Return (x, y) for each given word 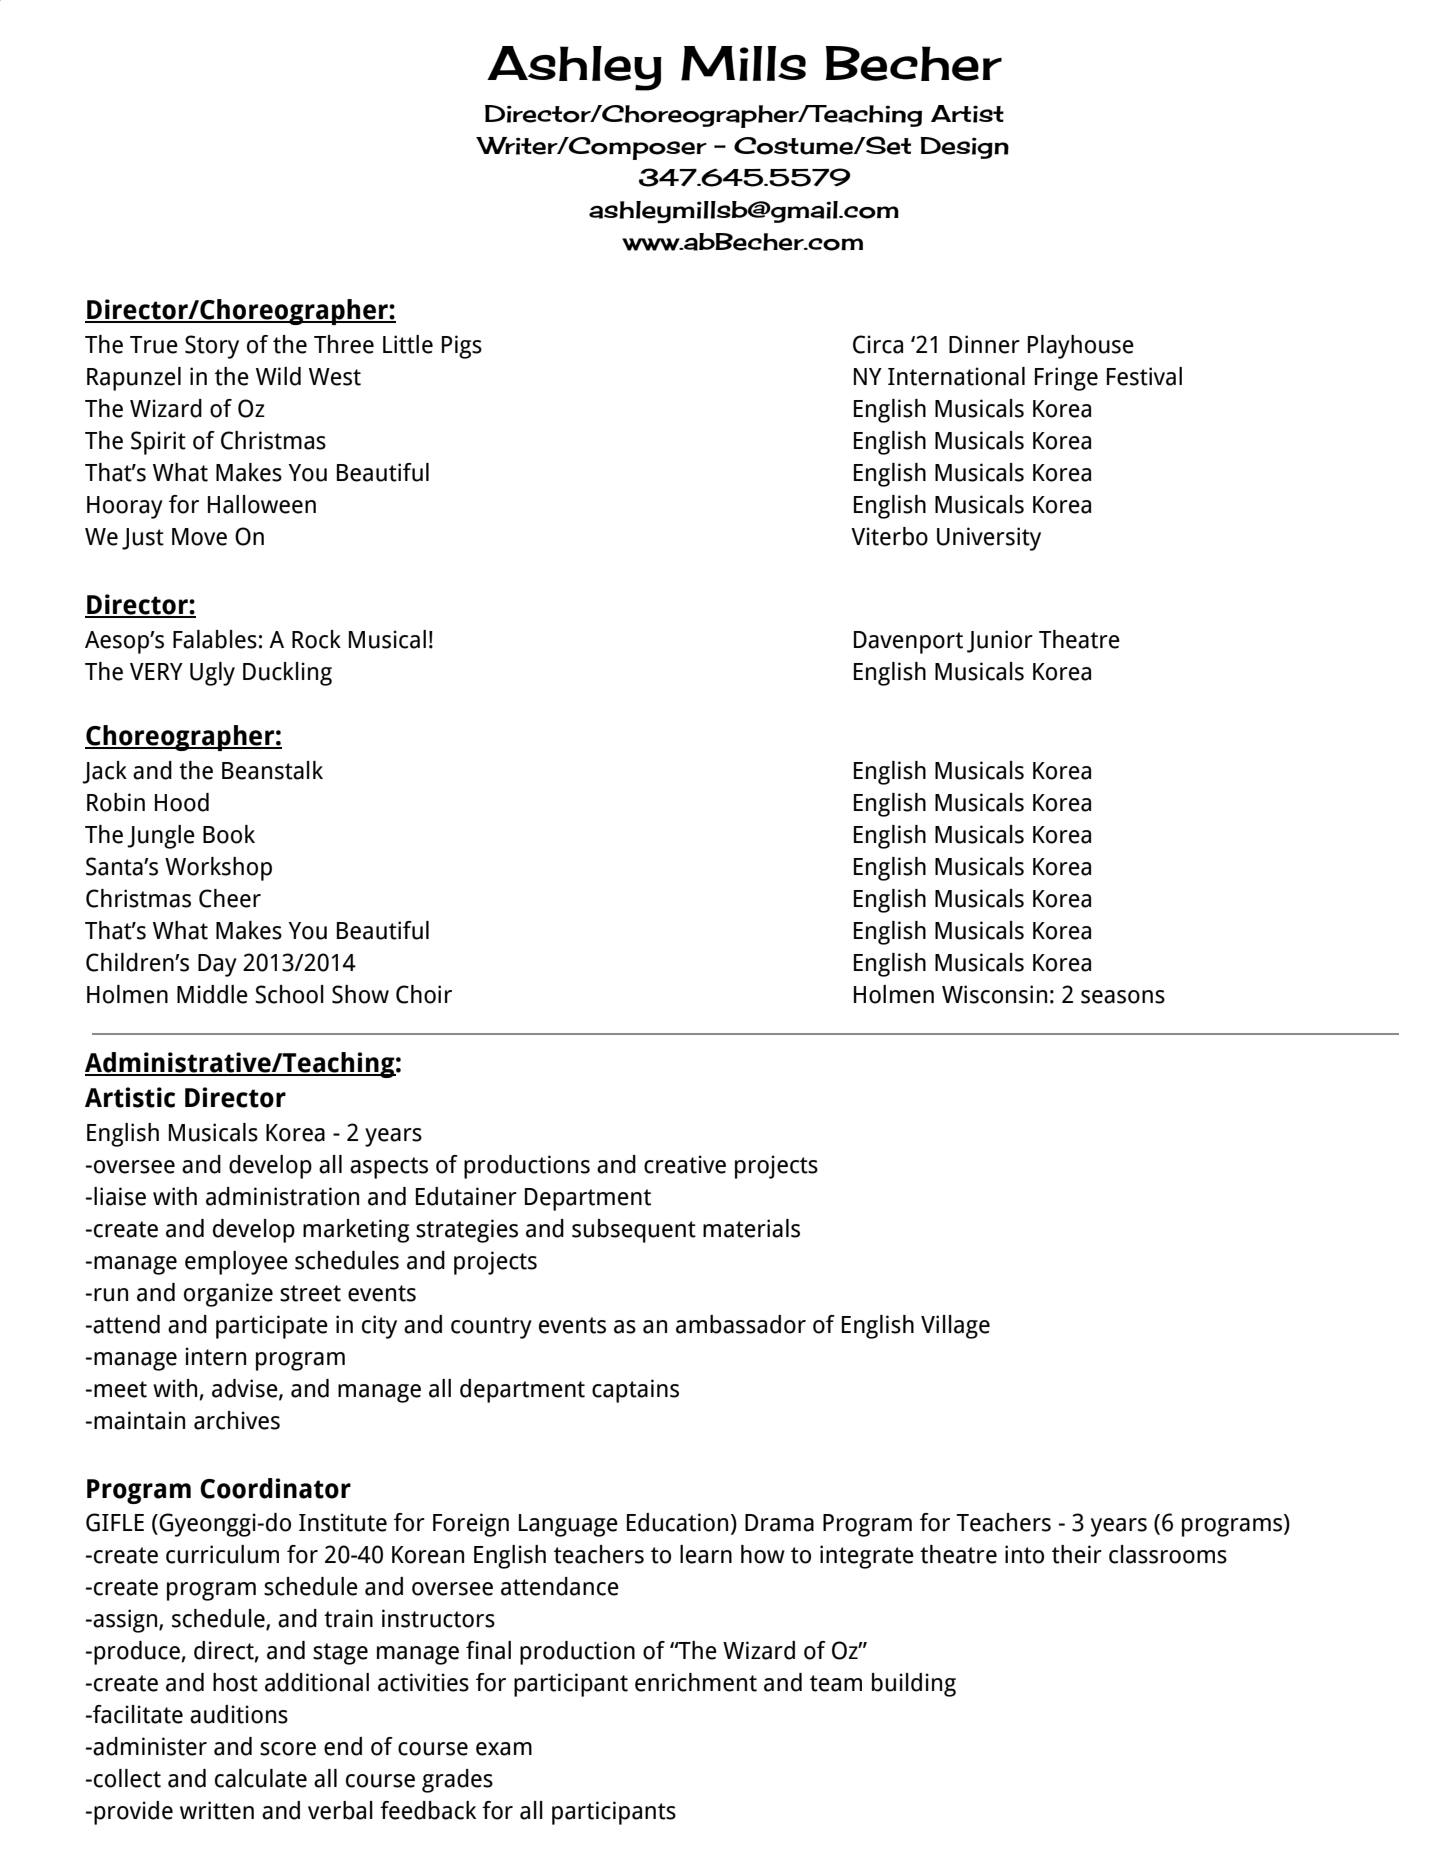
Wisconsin (994, 994)
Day (217, 965)
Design (964, 148)
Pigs (462, 347)
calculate (261, 1778)
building (914, 1685)
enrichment (696, 1682)
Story (212, 347)
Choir (424, 994)
